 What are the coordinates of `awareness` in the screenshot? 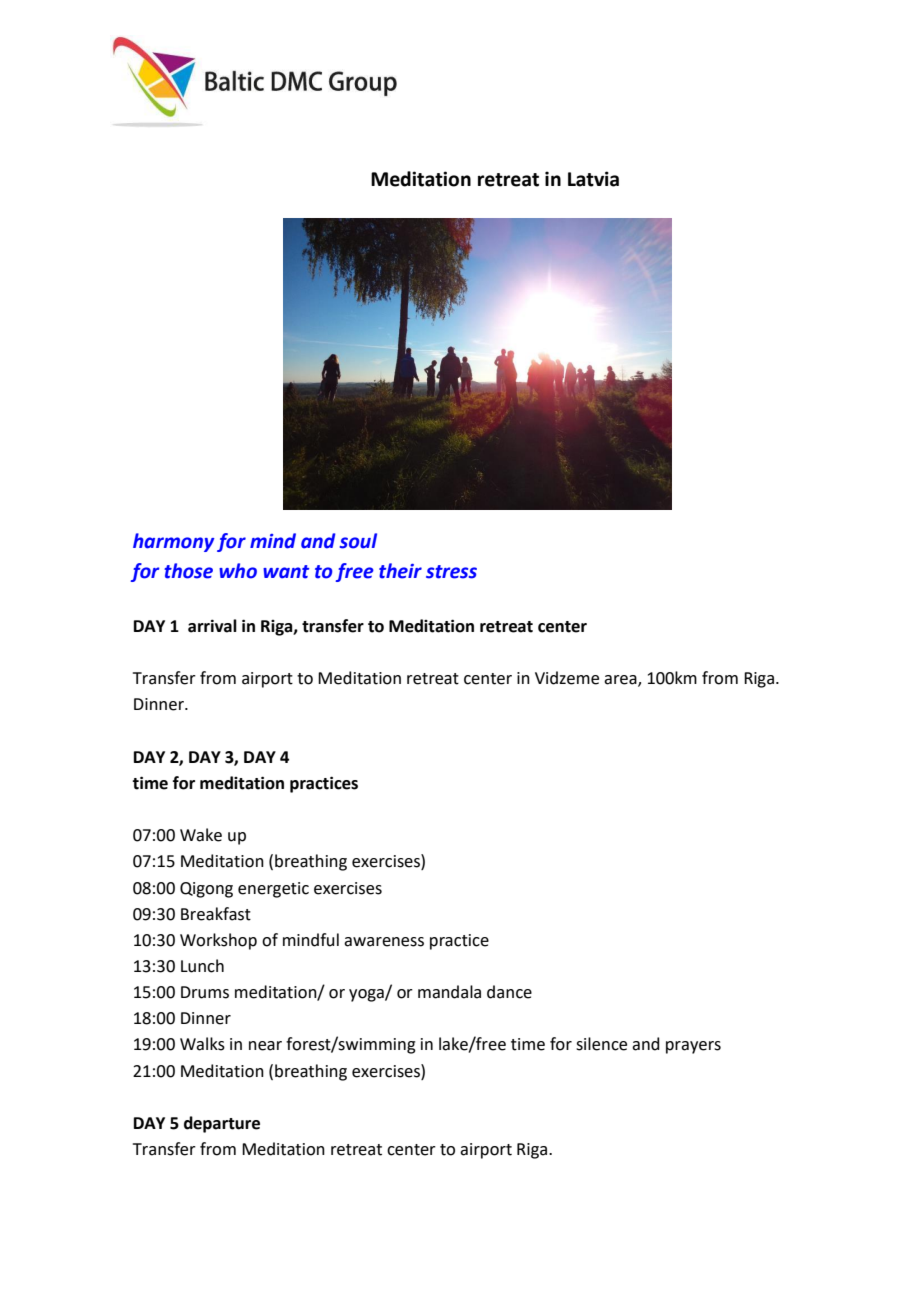 It's located at (384, 942).
